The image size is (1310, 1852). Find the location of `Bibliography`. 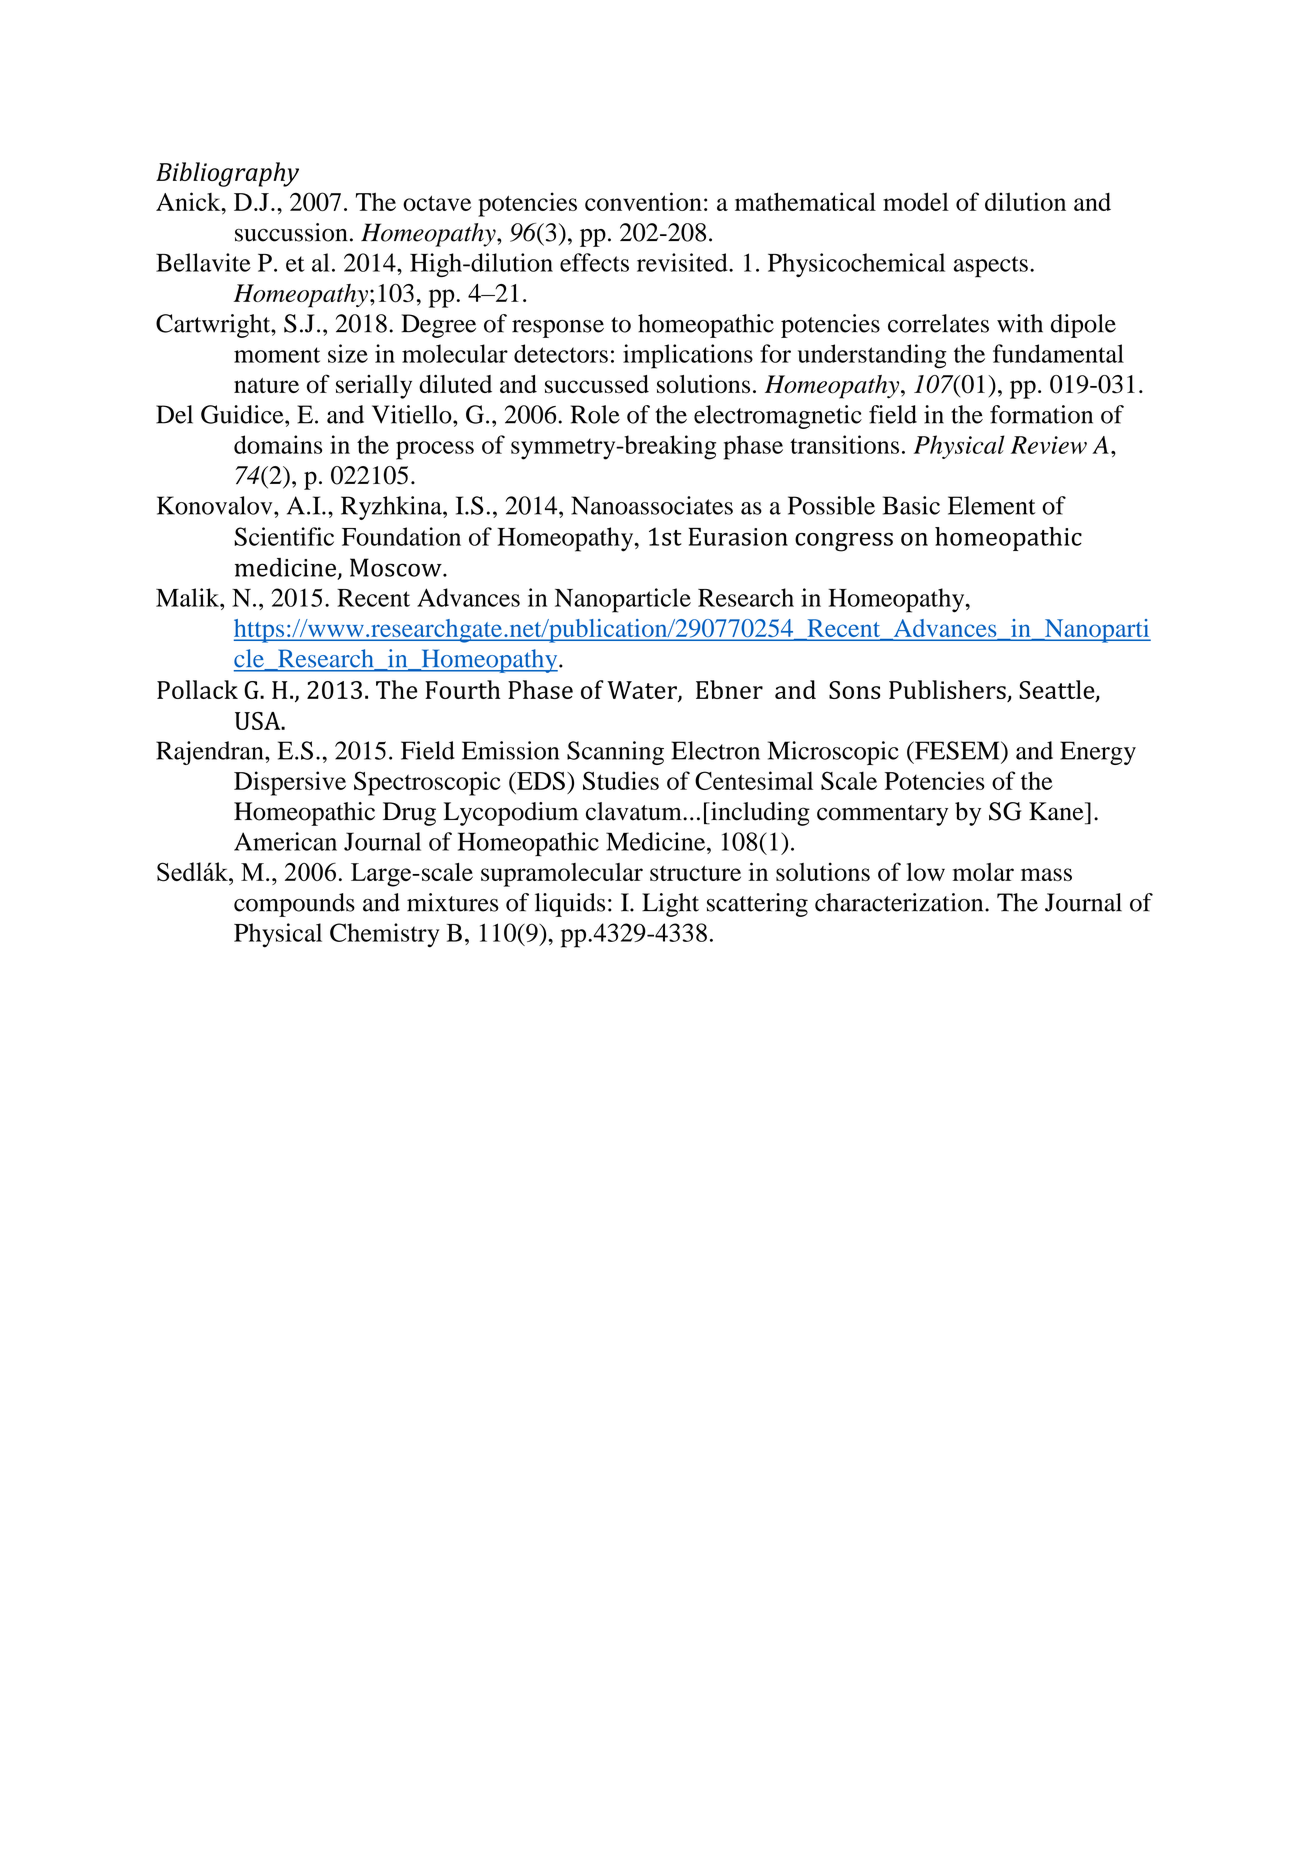

Bibliography is located at coordinates (227, 174).
